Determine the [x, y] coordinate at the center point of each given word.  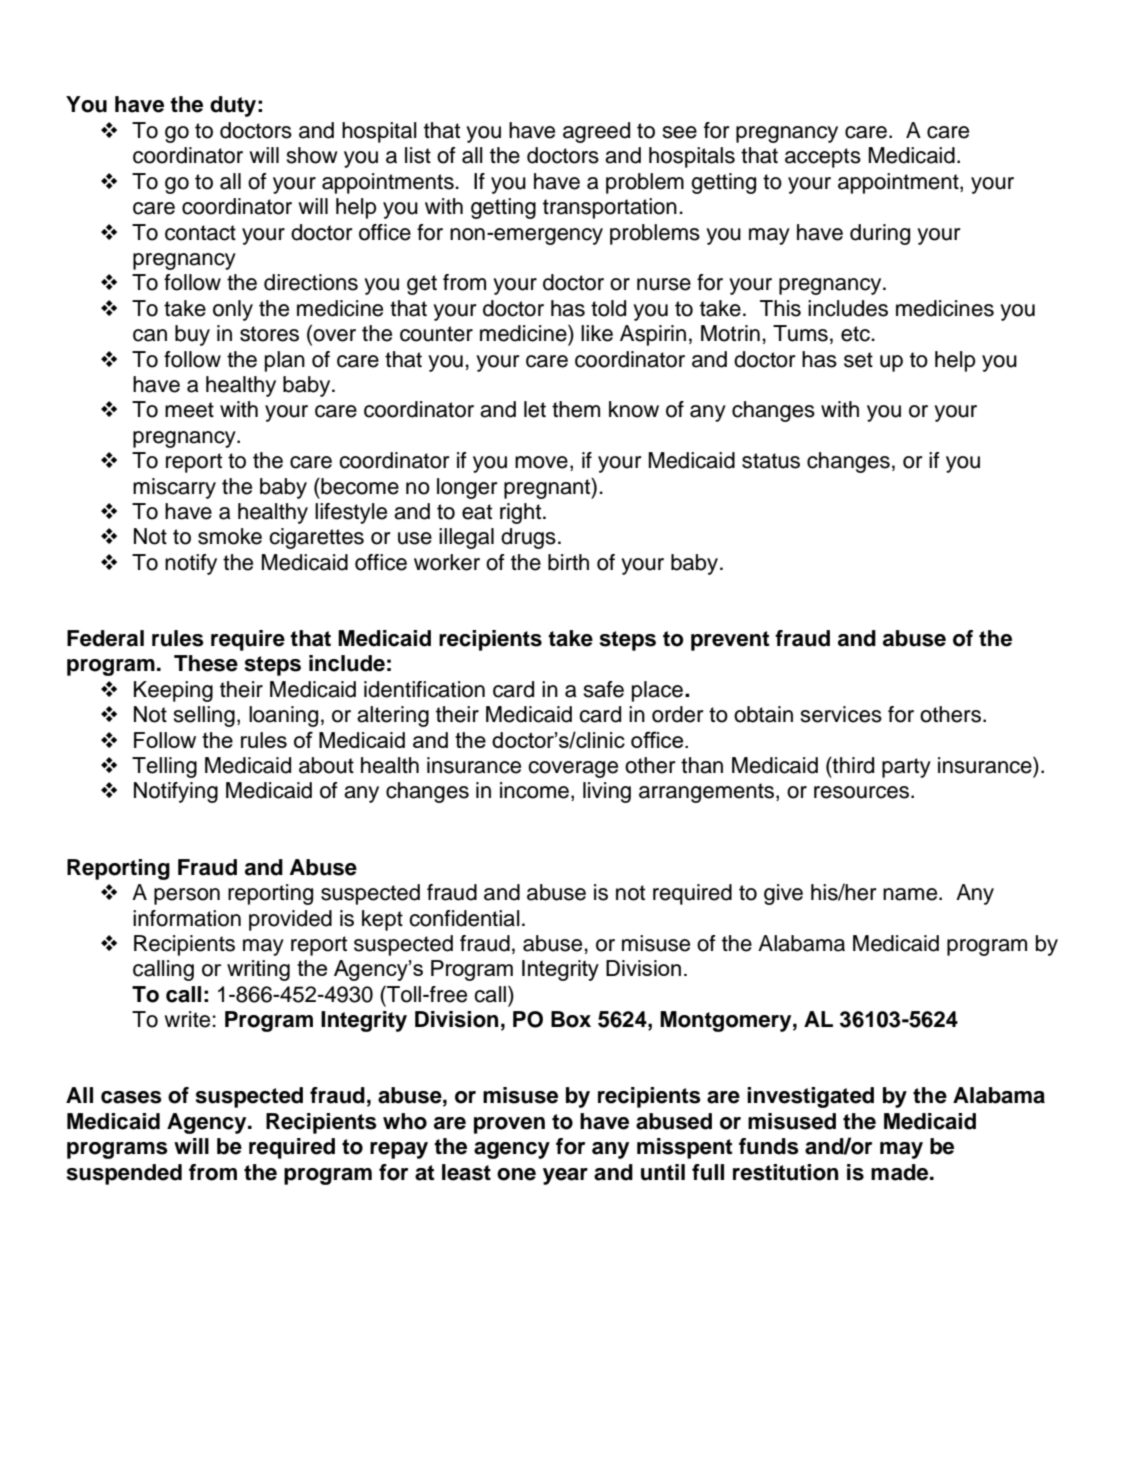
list [418, 155]
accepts [823, 158]
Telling [164, 767]
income [534, 790]
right [522, 513]
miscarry [174, 488]
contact [200, 233]
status [771, 461]
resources [863, 792]
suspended [124, 1174]
